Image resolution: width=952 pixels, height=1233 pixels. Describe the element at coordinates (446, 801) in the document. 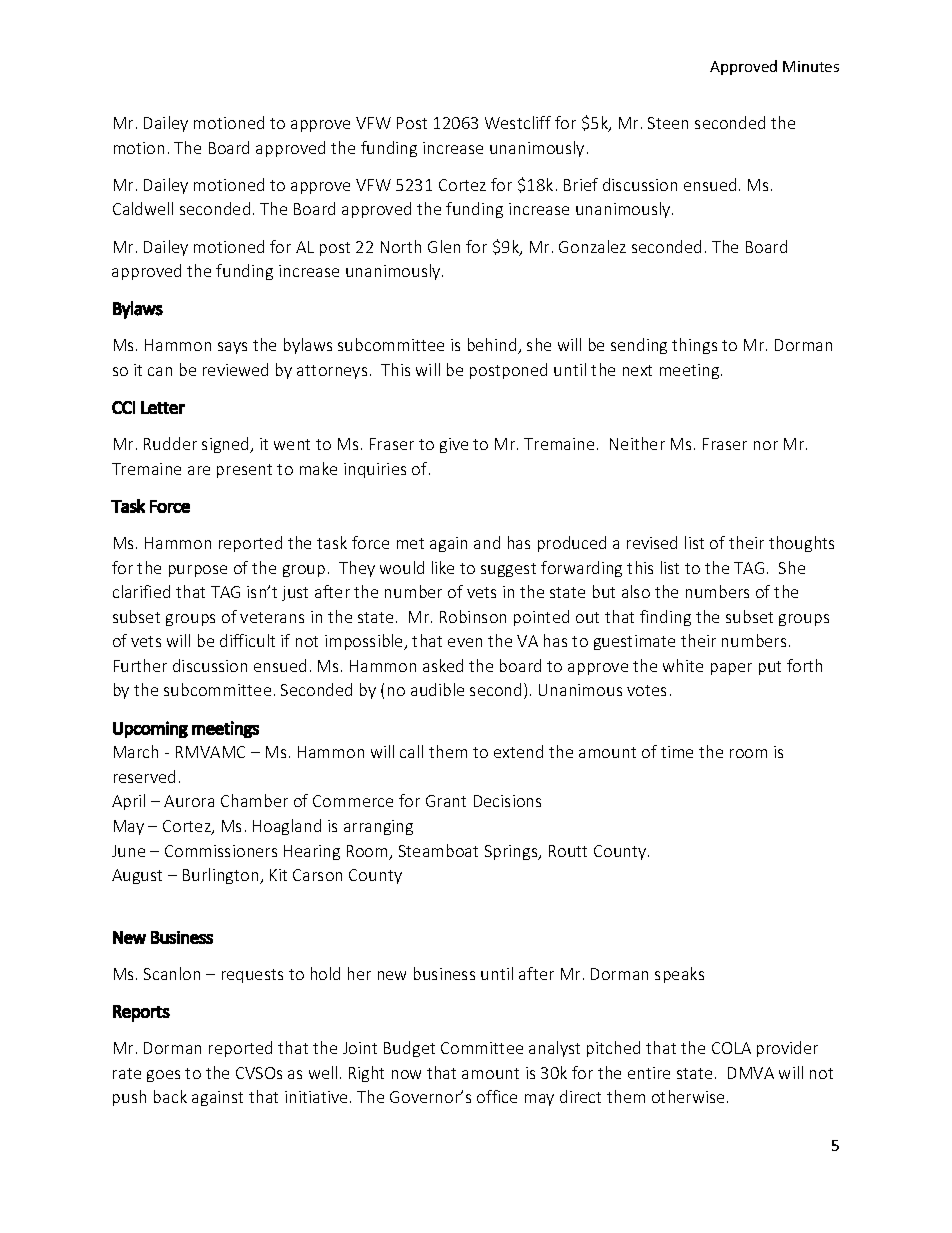

I see `Grant` at that location.
